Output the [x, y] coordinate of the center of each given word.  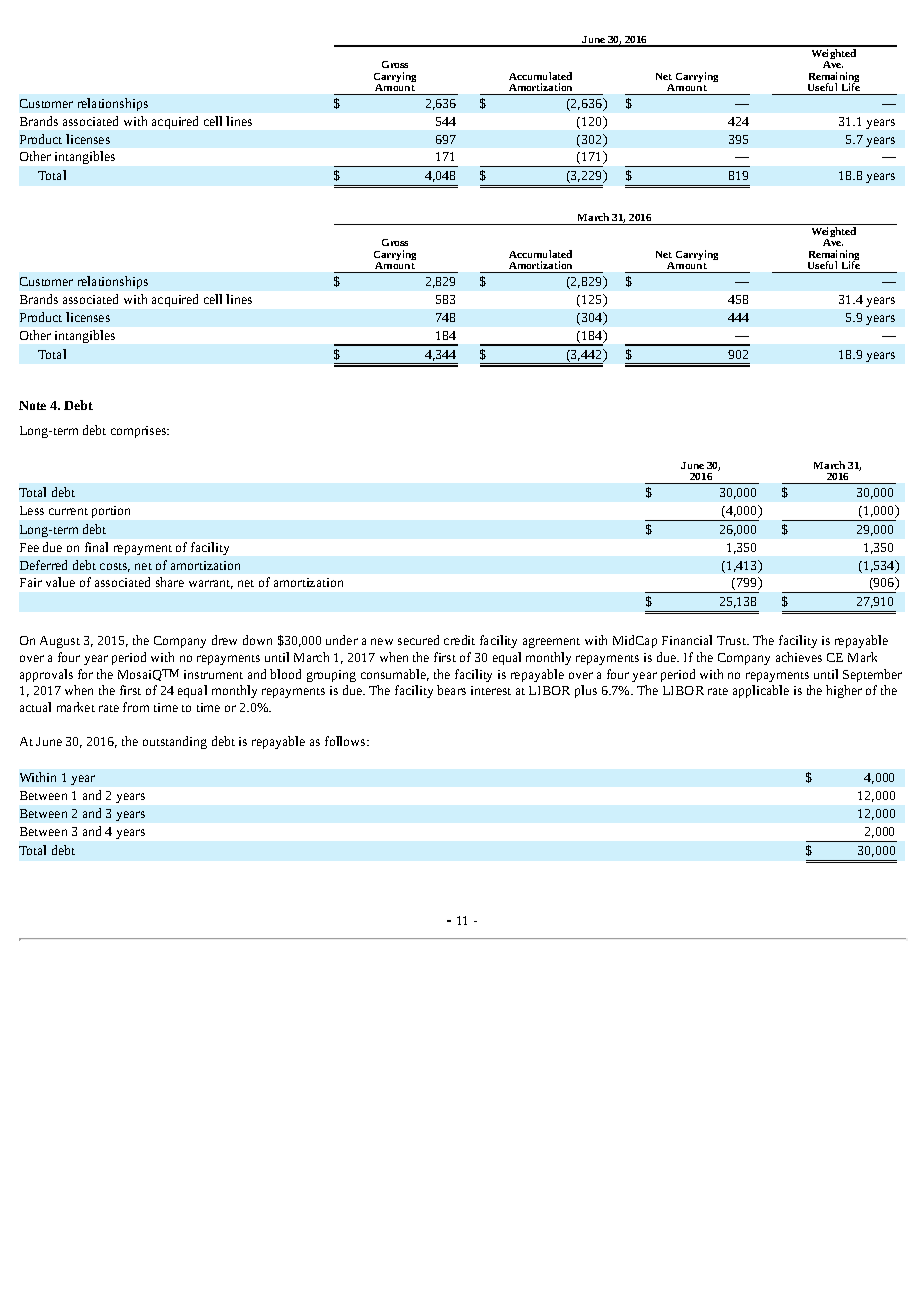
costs [115, 567]
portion [111, 512]
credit [459, 640]
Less [32, 510]
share [170, 582]
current [68, 511]
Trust [733, 640]
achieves [799, 657]
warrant [211, 584]
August [60, 642]
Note [32, 405]
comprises [140, 432]
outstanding [175, 742]
